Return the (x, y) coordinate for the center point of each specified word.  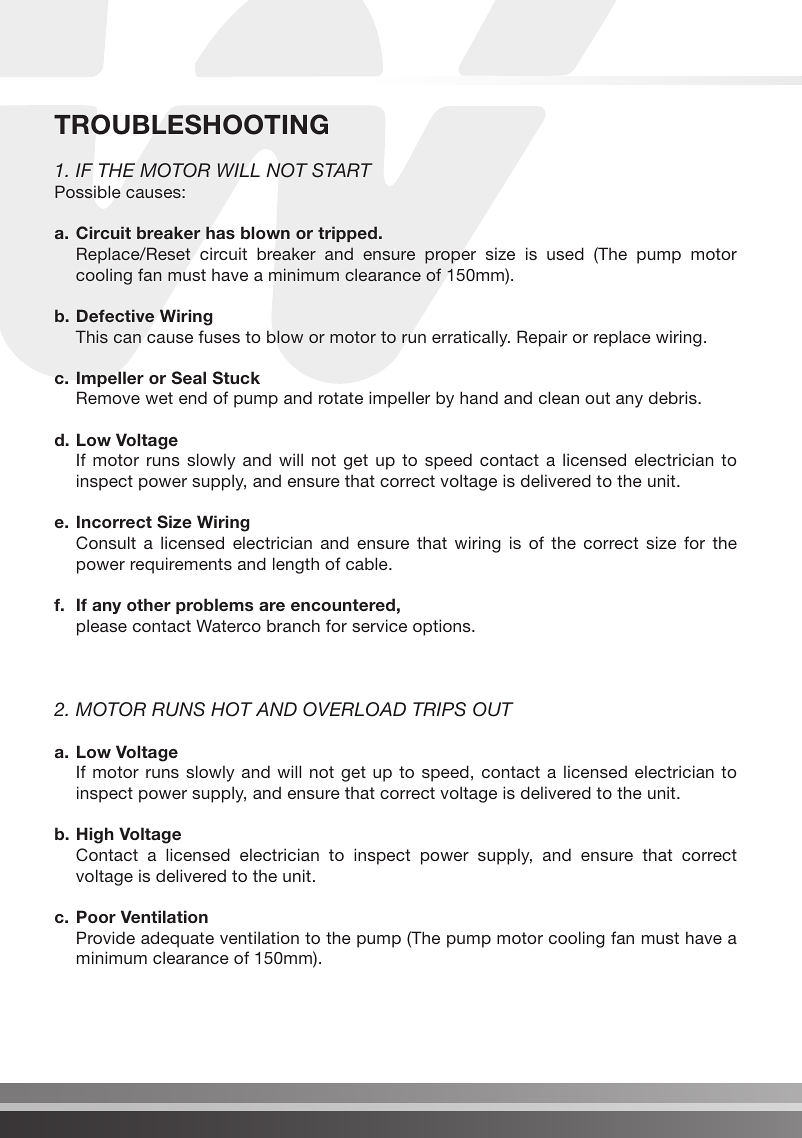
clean (559, 397)
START (342, 170)
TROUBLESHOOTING (191, 124)
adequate (177, 939)
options (443, 627)
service (379, 625)
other (149, 604)
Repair (542, 338)
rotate (341, 398)
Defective (115, 315)
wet (159, 398)
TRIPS (439, 709)
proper (450, 257)
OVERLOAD (354, 709)
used (565, 253)
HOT (232, 709)
